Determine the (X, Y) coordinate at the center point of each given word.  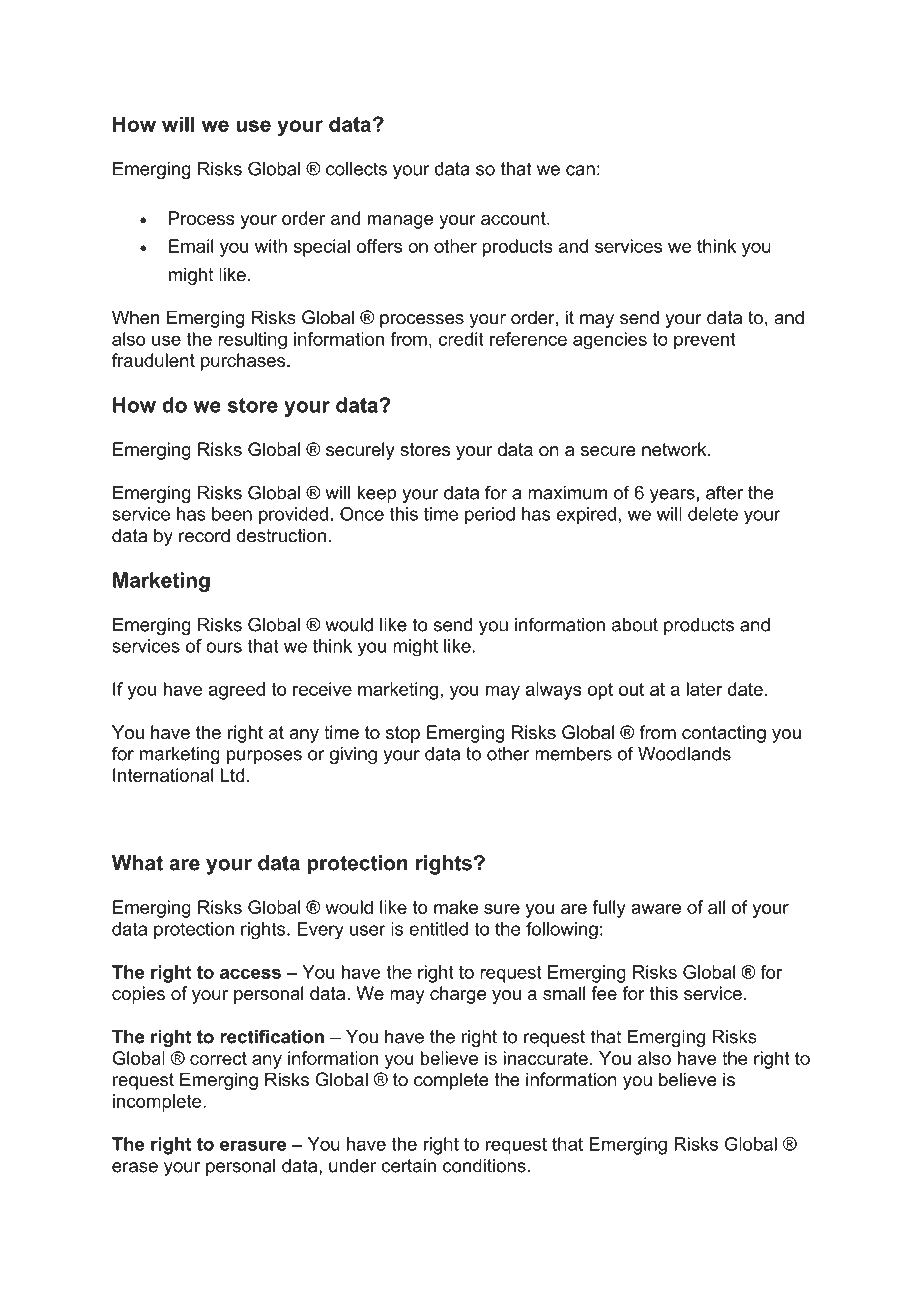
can (580, 170)
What (137, 863)
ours (224, 647)
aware (656, 909)
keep (376, 494)
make (456, 907)
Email (191, 246)
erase (135, 1167)
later (704, 689)
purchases (244, 362)
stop (403, 734)
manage (400, 222)
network (675, 449)
